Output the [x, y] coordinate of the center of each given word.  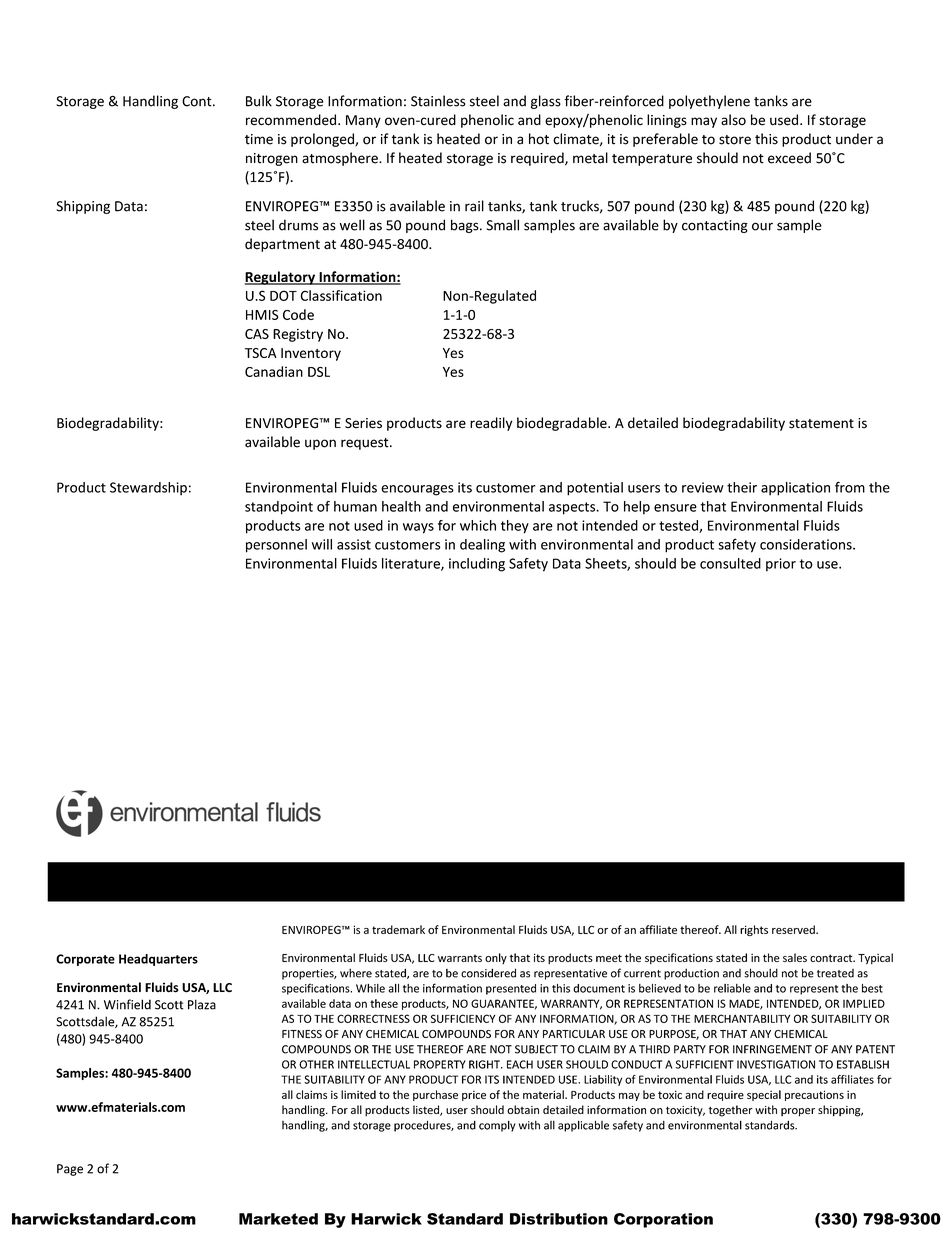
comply [497, 1126]
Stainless [438, 101]
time [259, 139]
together [731, 1111]
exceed [789, 158]
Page [70, 1170]
